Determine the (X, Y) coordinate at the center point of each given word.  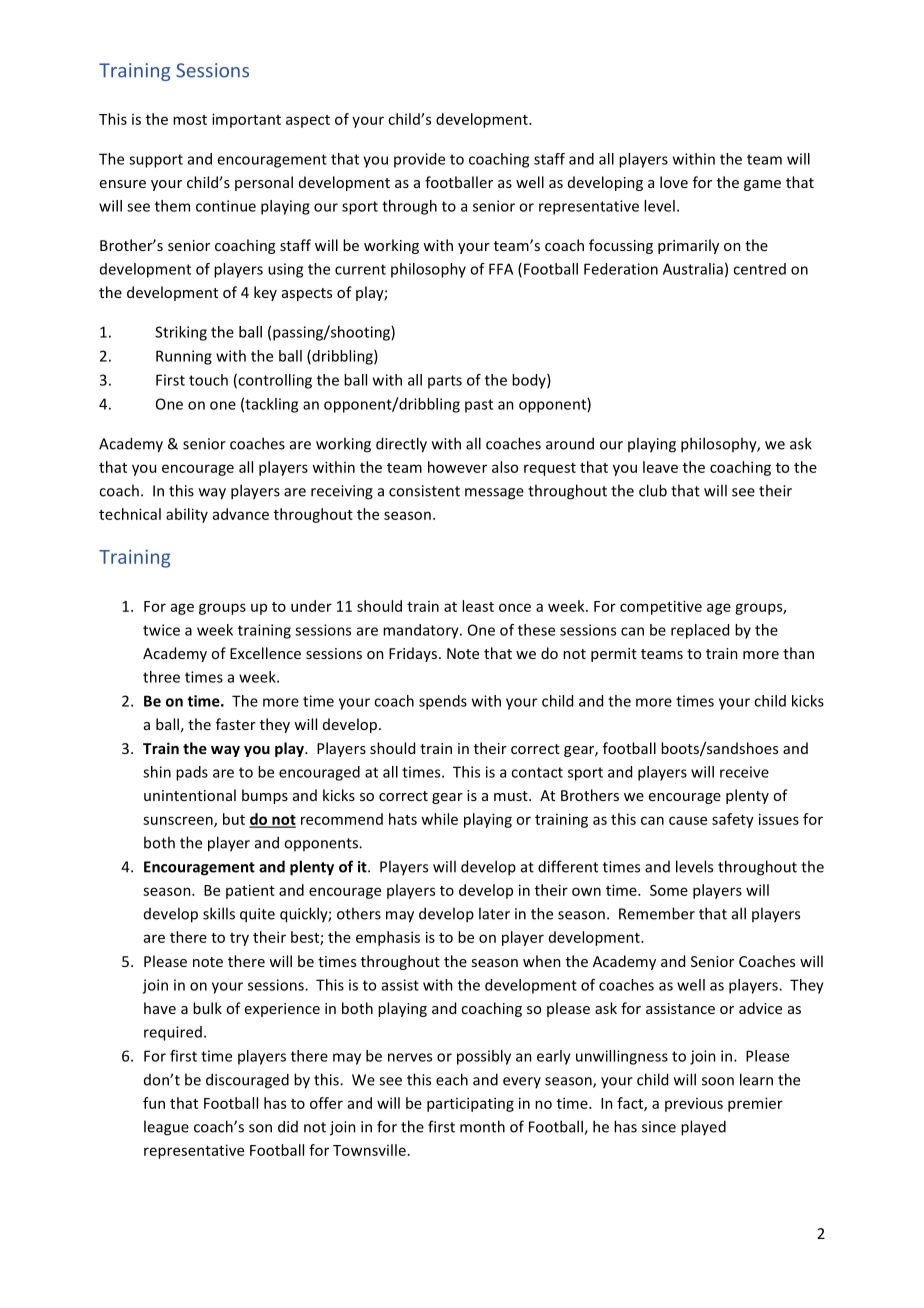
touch (208, 380)
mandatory (422, 631)
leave (660, 467)
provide (419, 160)
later (494, 913)
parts (445, 382)
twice (161, 630)
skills (219, 913)
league (166, 1128)
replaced (700, 631)
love (674, 182)
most (190, 120)
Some (669, 890)
